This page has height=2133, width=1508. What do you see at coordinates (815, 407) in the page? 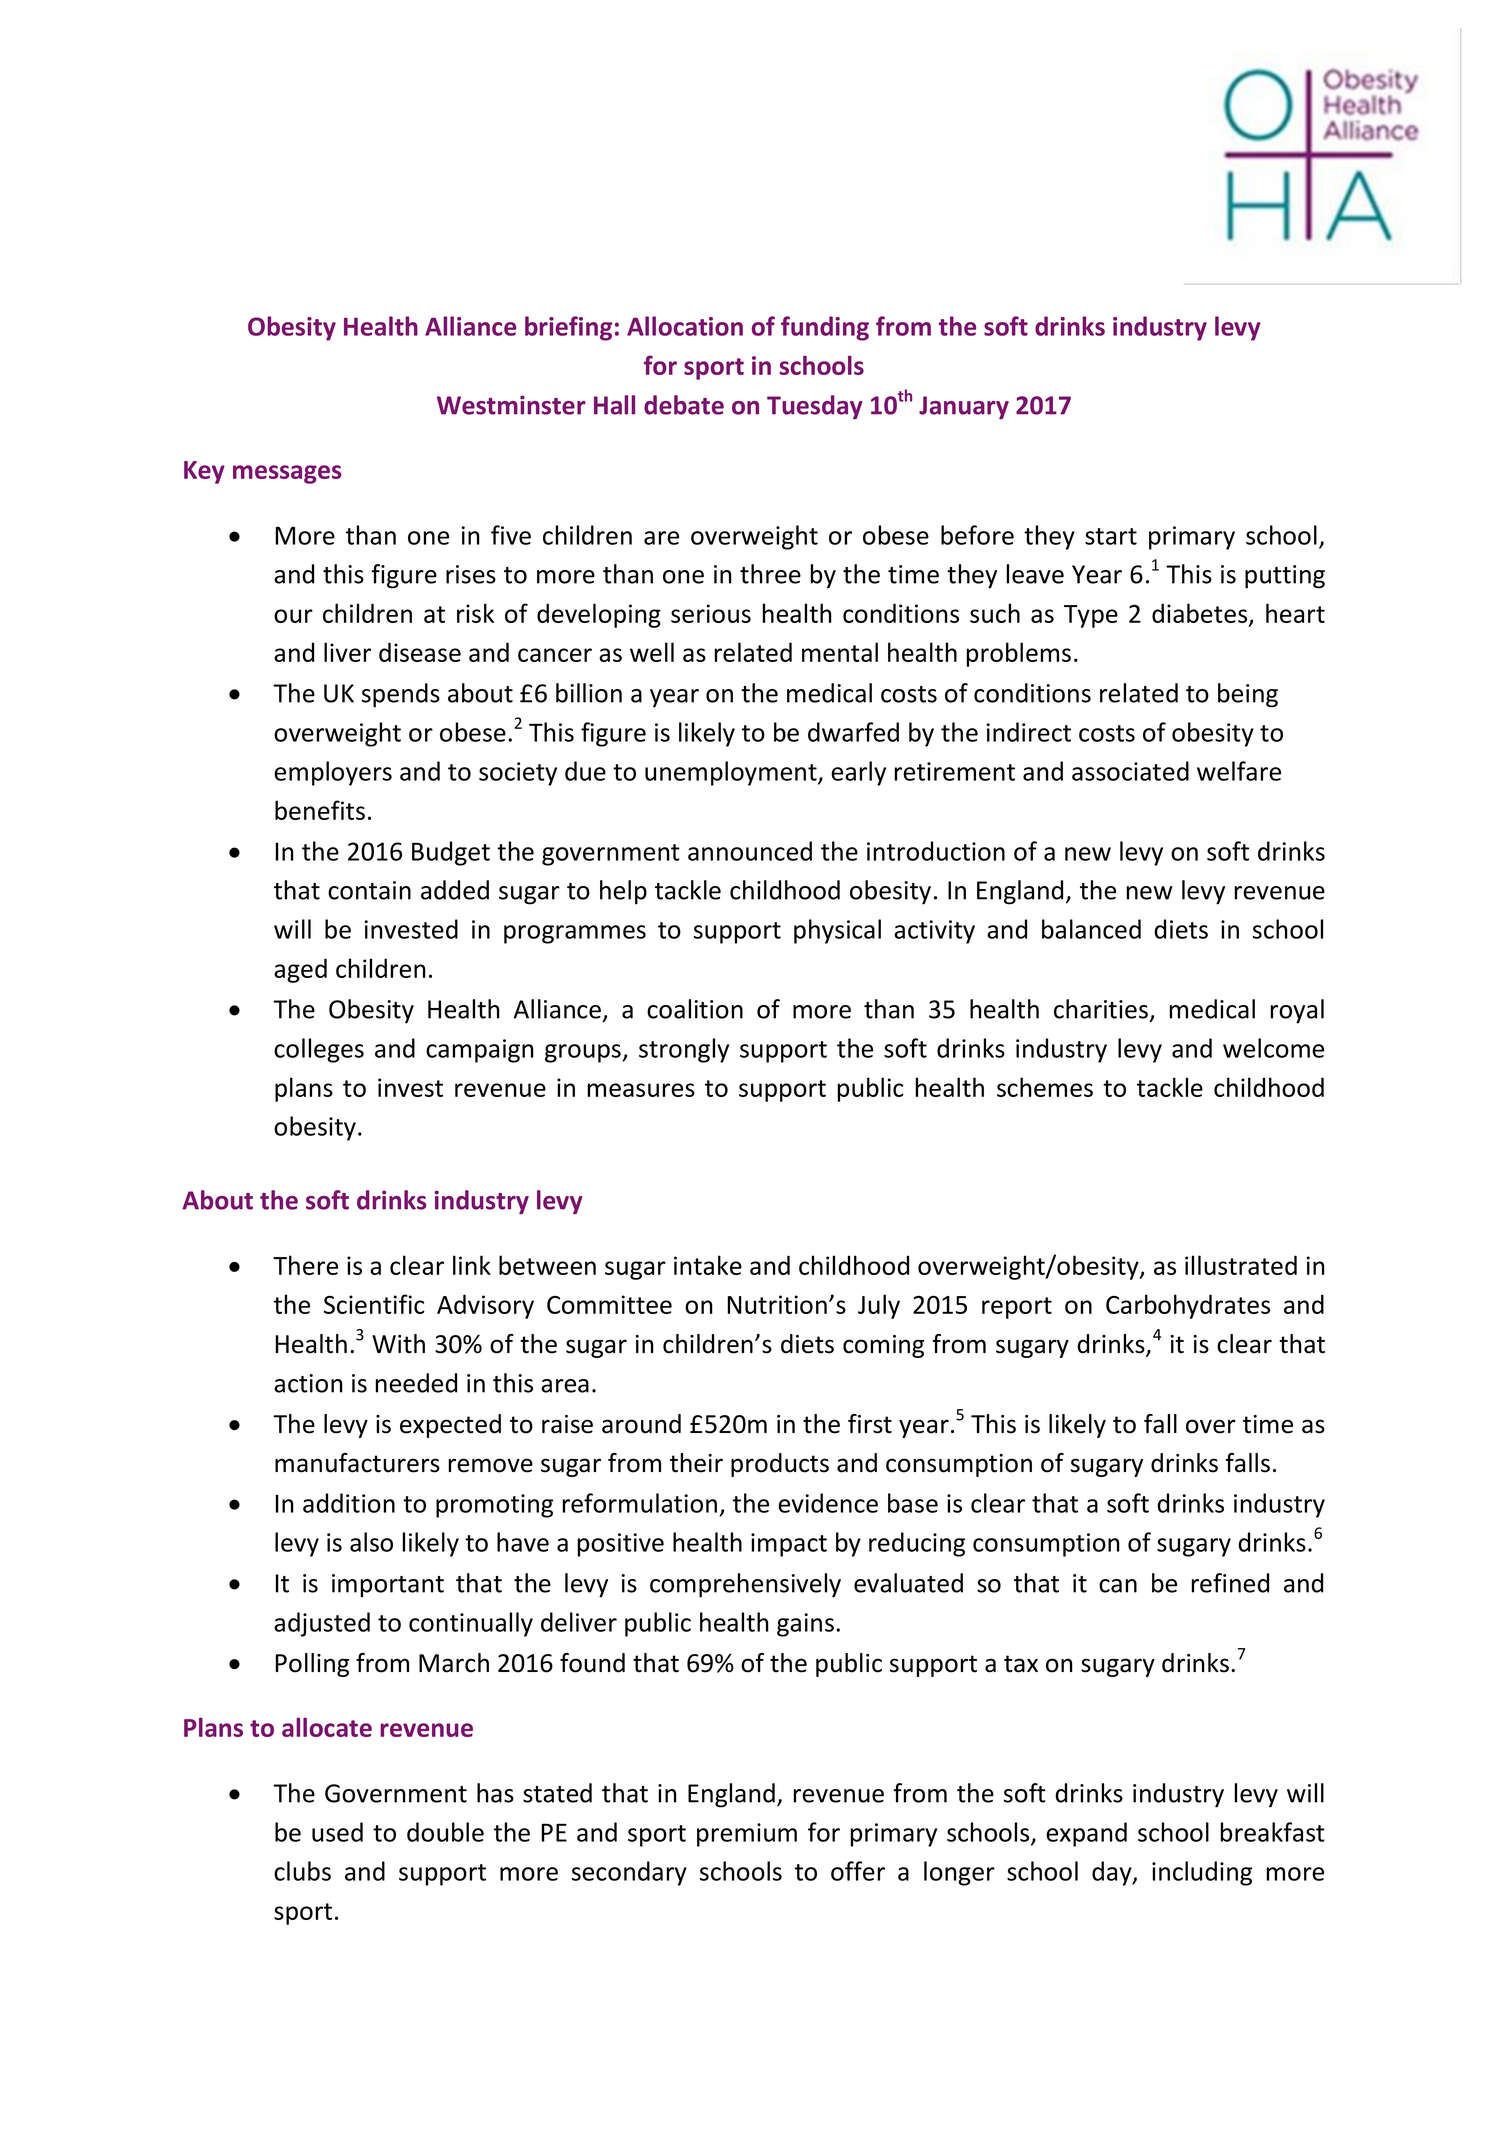
I see `Tuesday` at bounding box center [815, 407].
